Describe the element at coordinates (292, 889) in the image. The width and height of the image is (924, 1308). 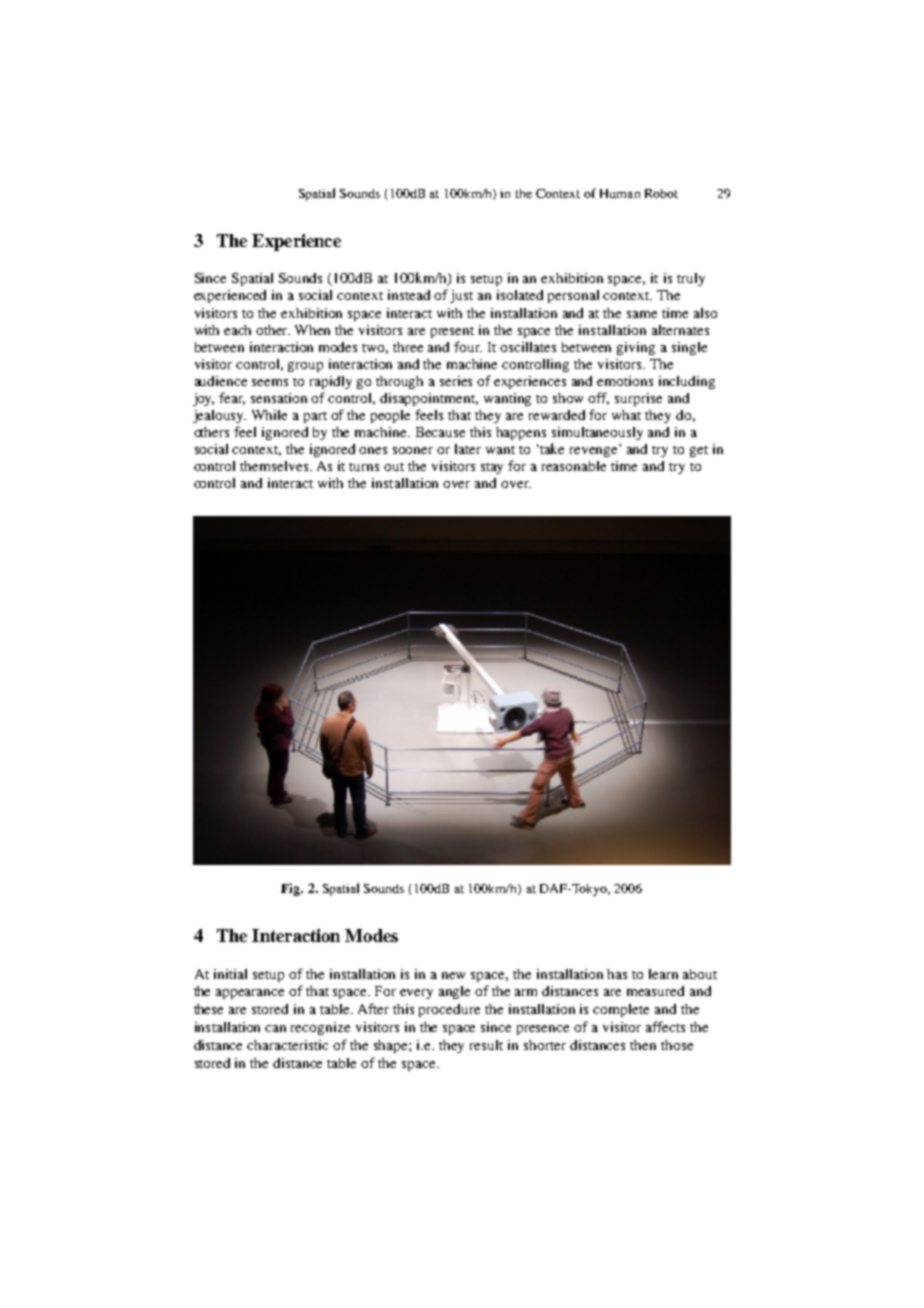
I see `Fig` at that location.
